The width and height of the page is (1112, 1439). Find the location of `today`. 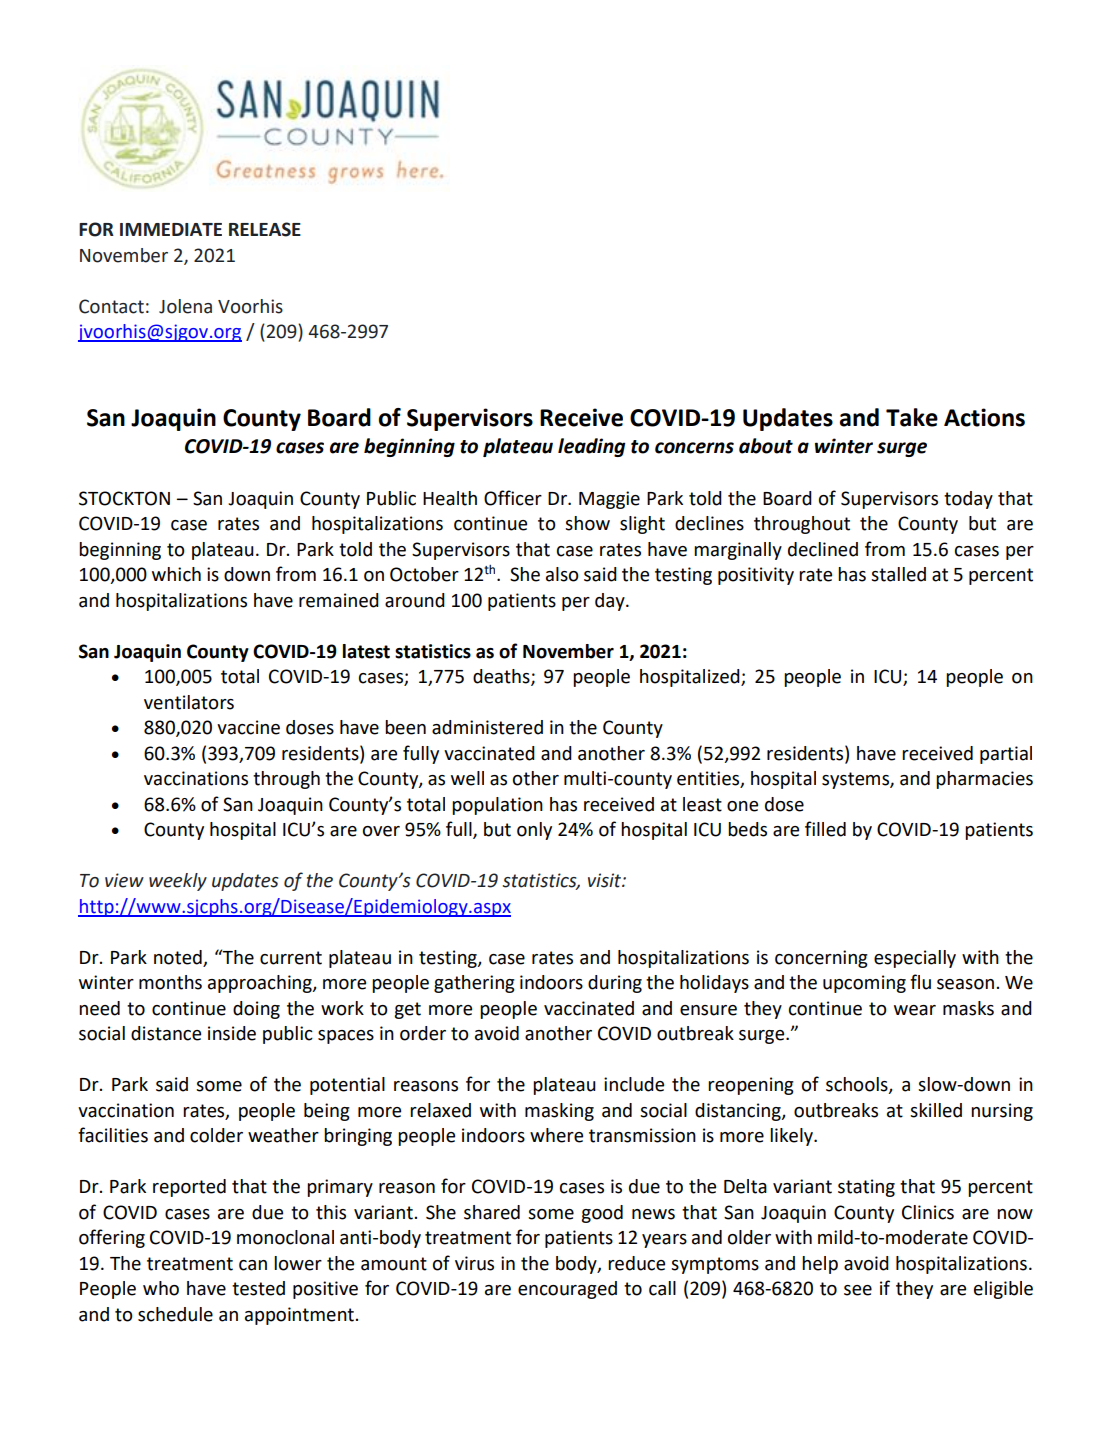

today is located at coordinates (968, 500).
